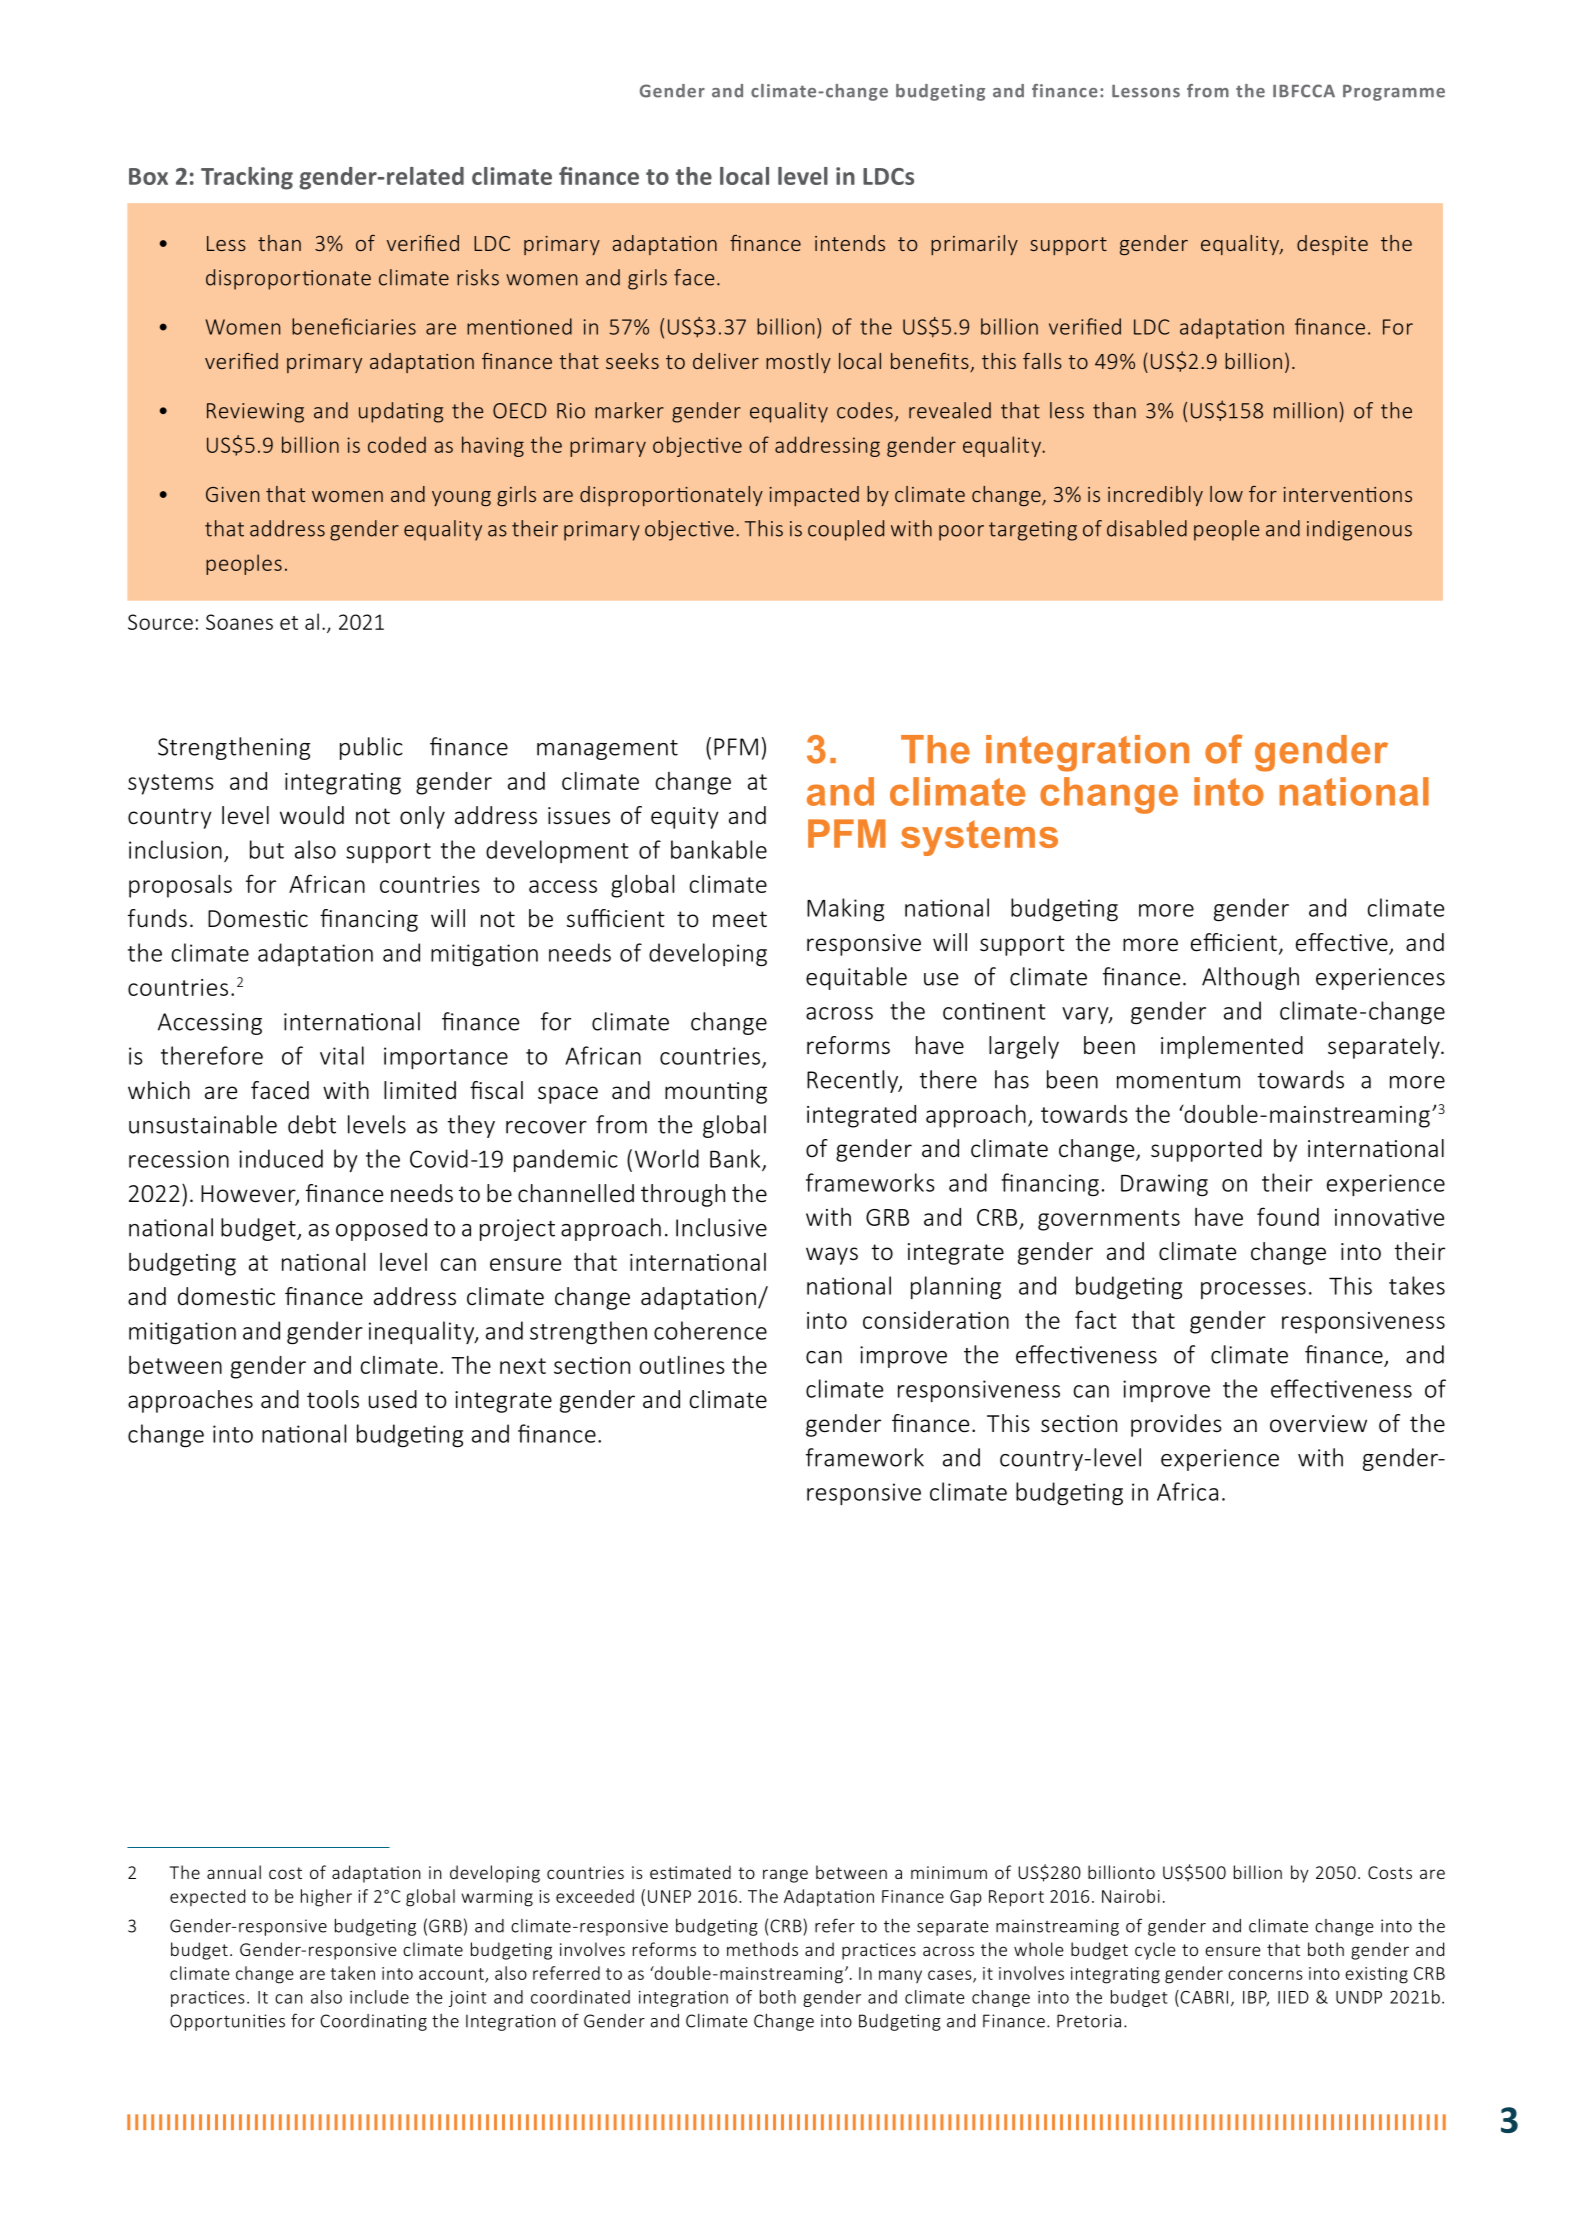 Image resolution: width=1573 pixels, height=2225 pixels. What do you see at coordinates (853, 1081) in the screenshot?
I see `Recently` at bounding box center [853, 1081].
